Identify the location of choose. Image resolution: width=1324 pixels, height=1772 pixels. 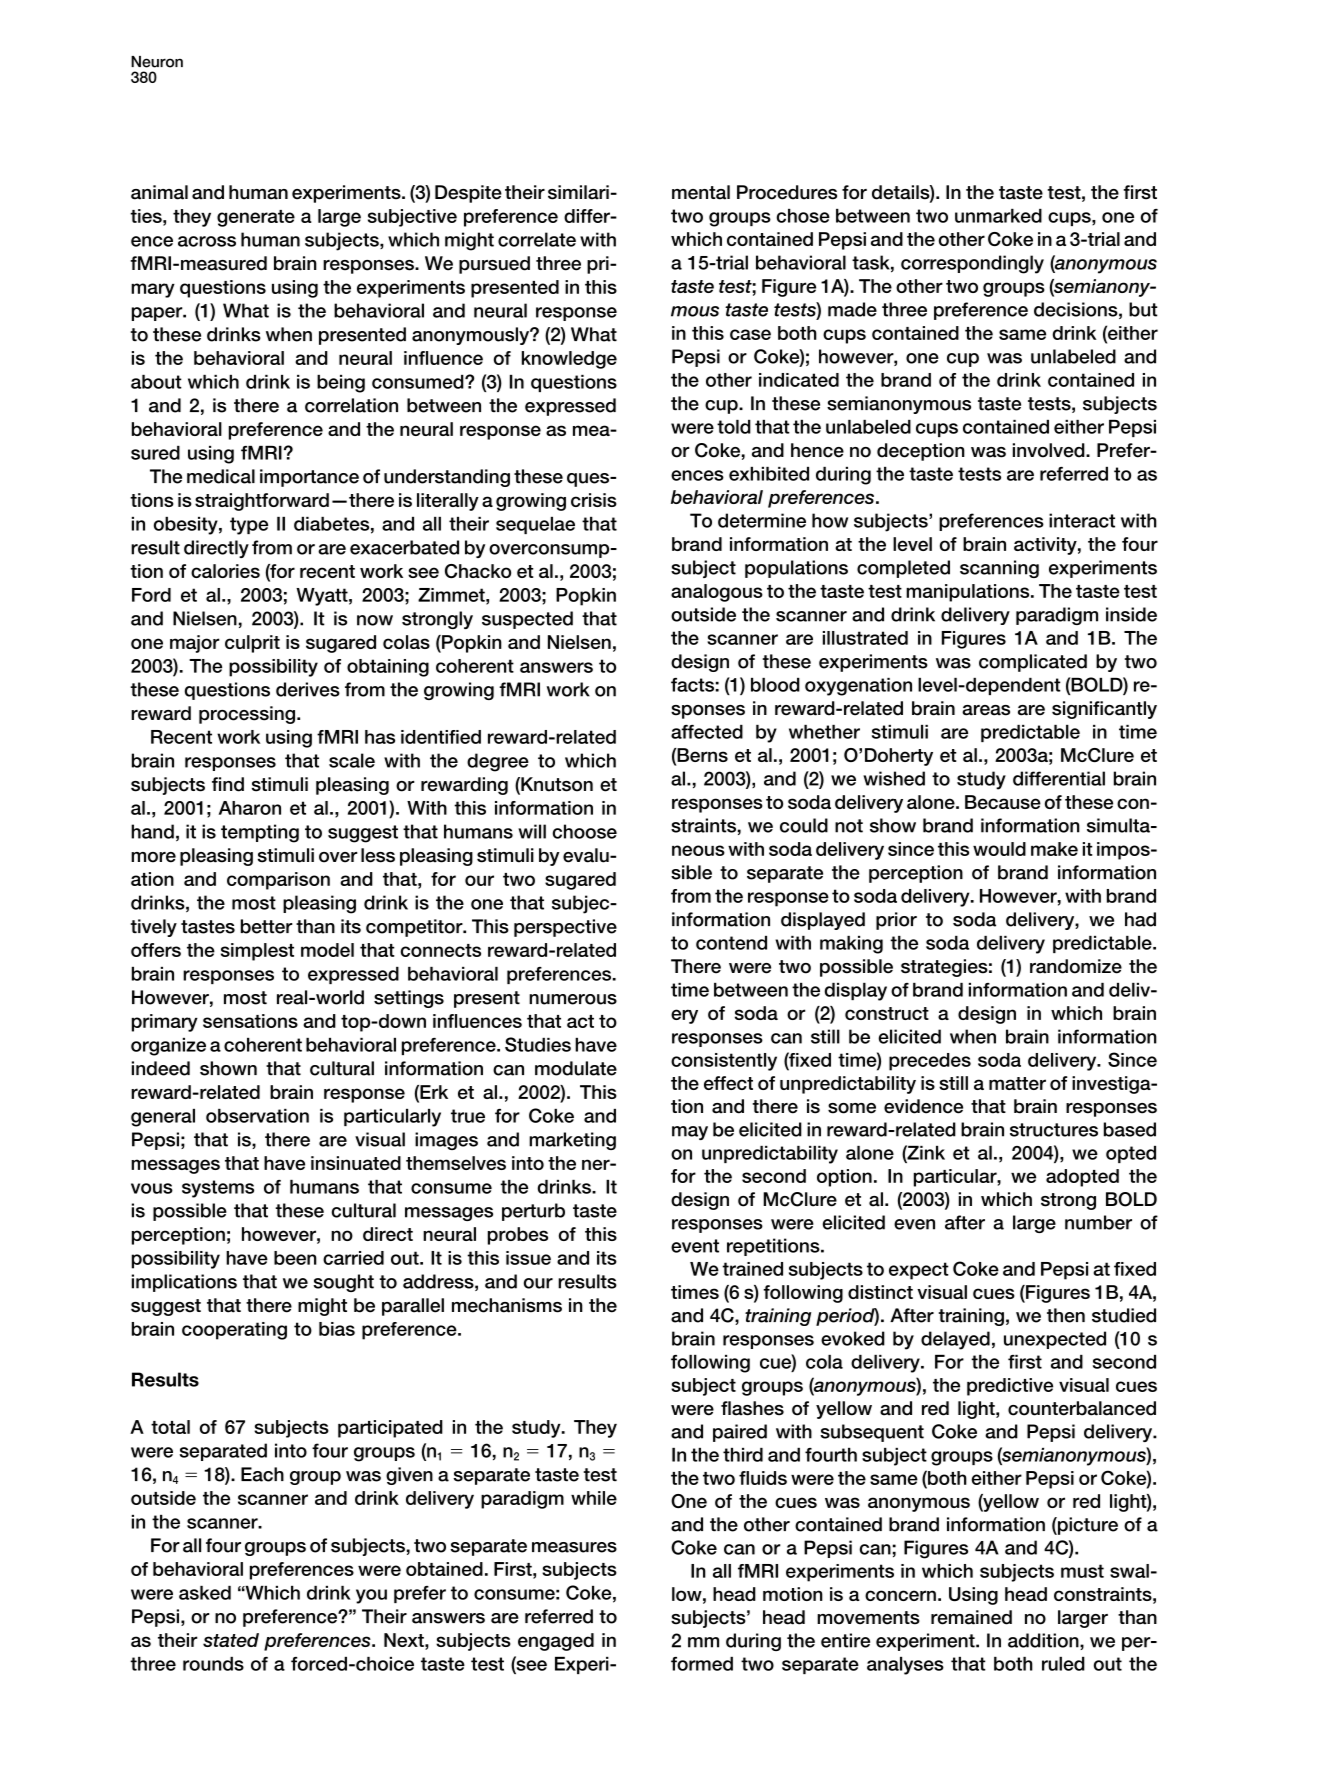
(585, 831).
